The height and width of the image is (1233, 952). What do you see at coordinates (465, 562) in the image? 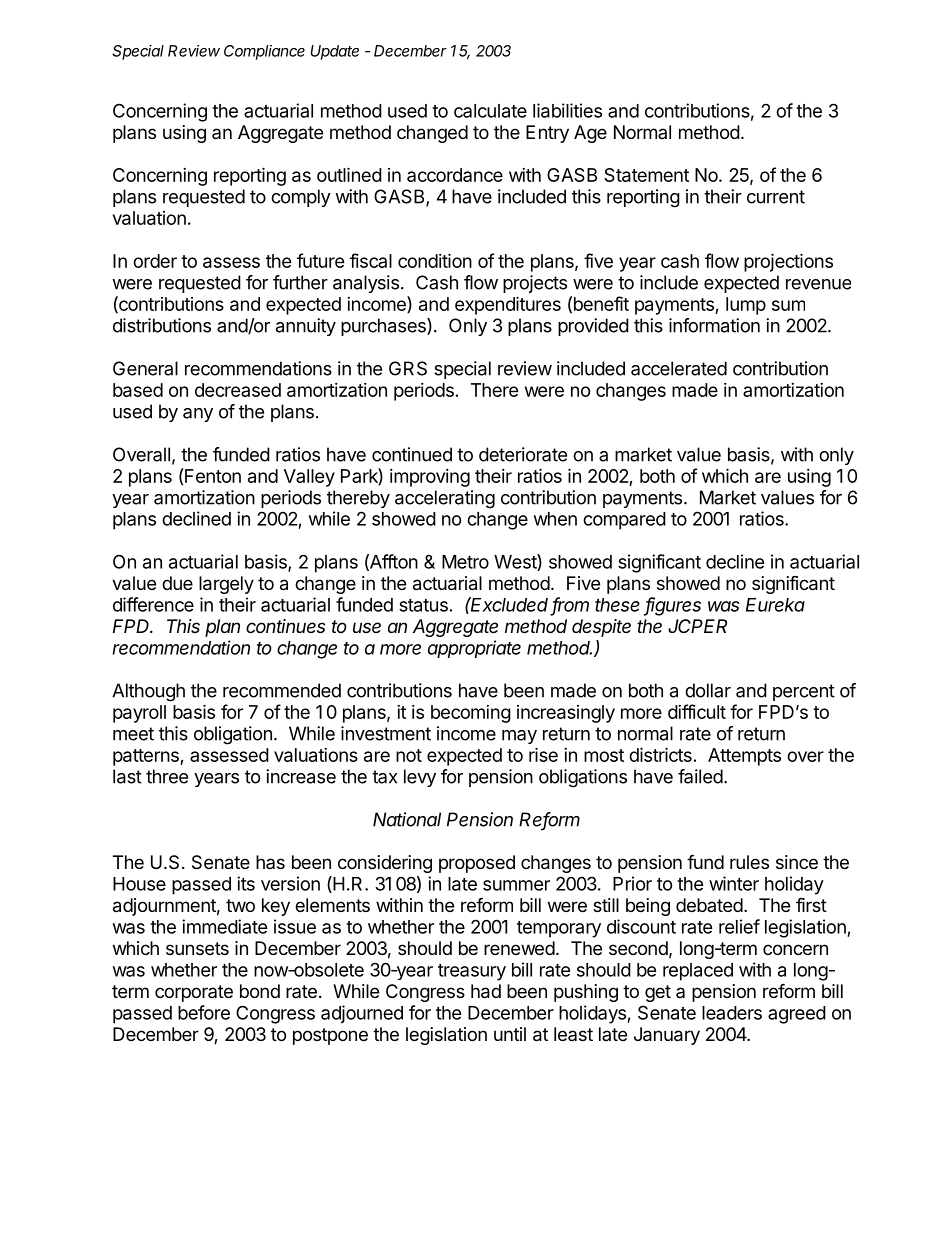
I see `Metro` at bounding box center [465, 562].
